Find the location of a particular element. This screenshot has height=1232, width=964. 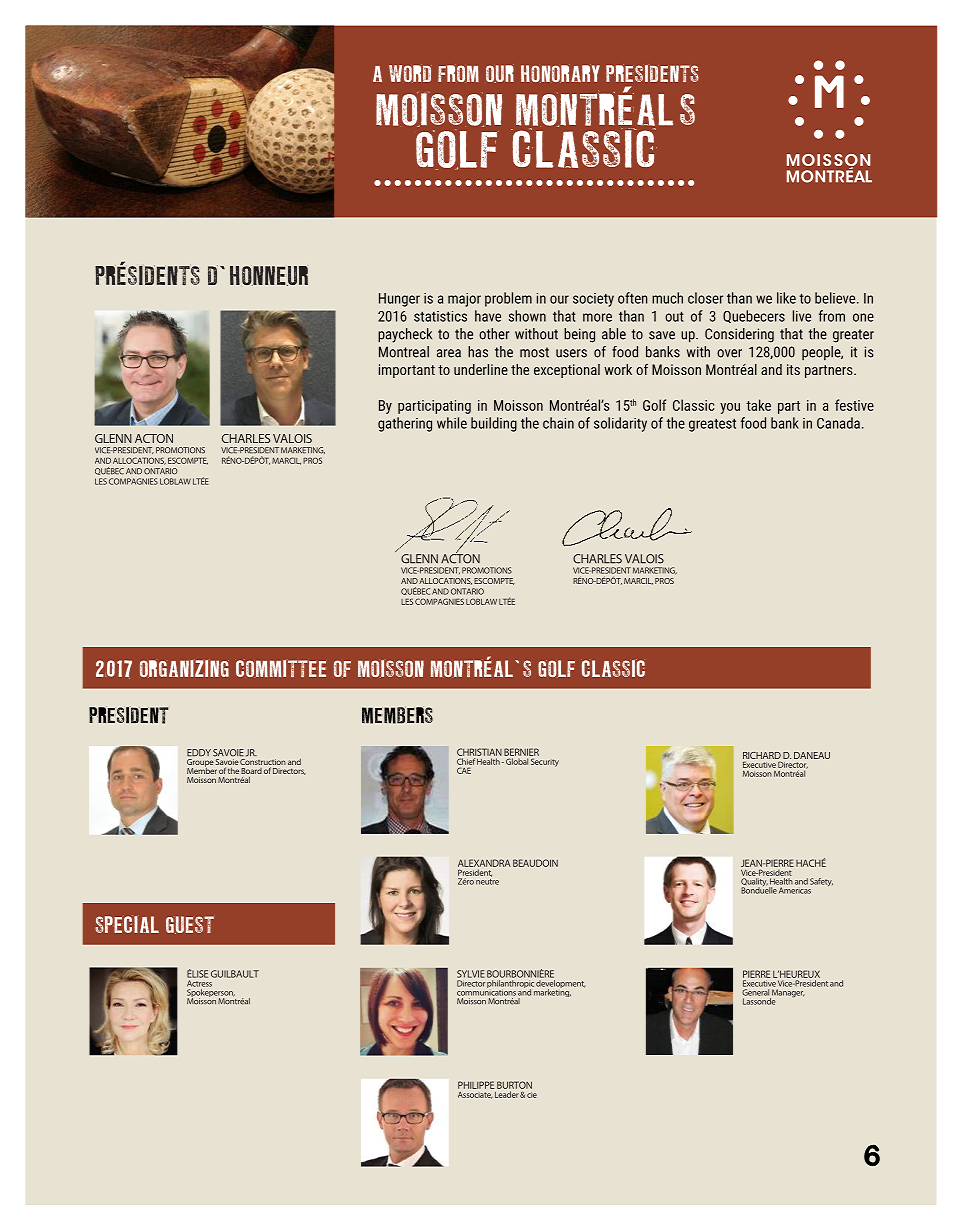

building is located at coordinates (494, 424).
